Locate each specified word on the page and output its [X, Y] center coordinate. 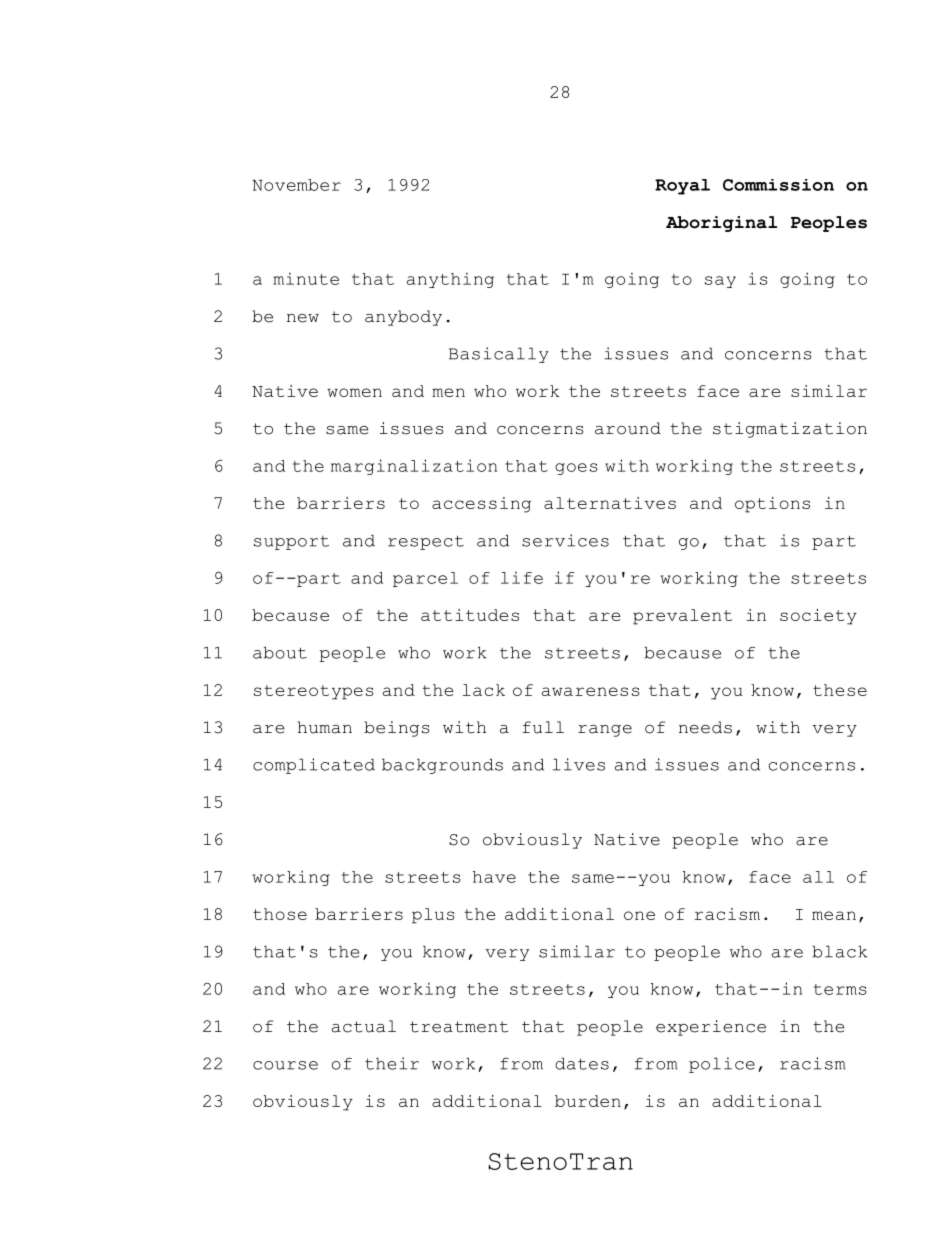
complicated [314, 766]
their [392, 1063]
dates [582, 1063]
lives [579, 764]
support [291, 543]
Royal [682, 187]
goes [576, 469]
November [296, 185]
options [772, 505]
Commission [778, 185]
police [722, 1065]
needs [705, 727]
